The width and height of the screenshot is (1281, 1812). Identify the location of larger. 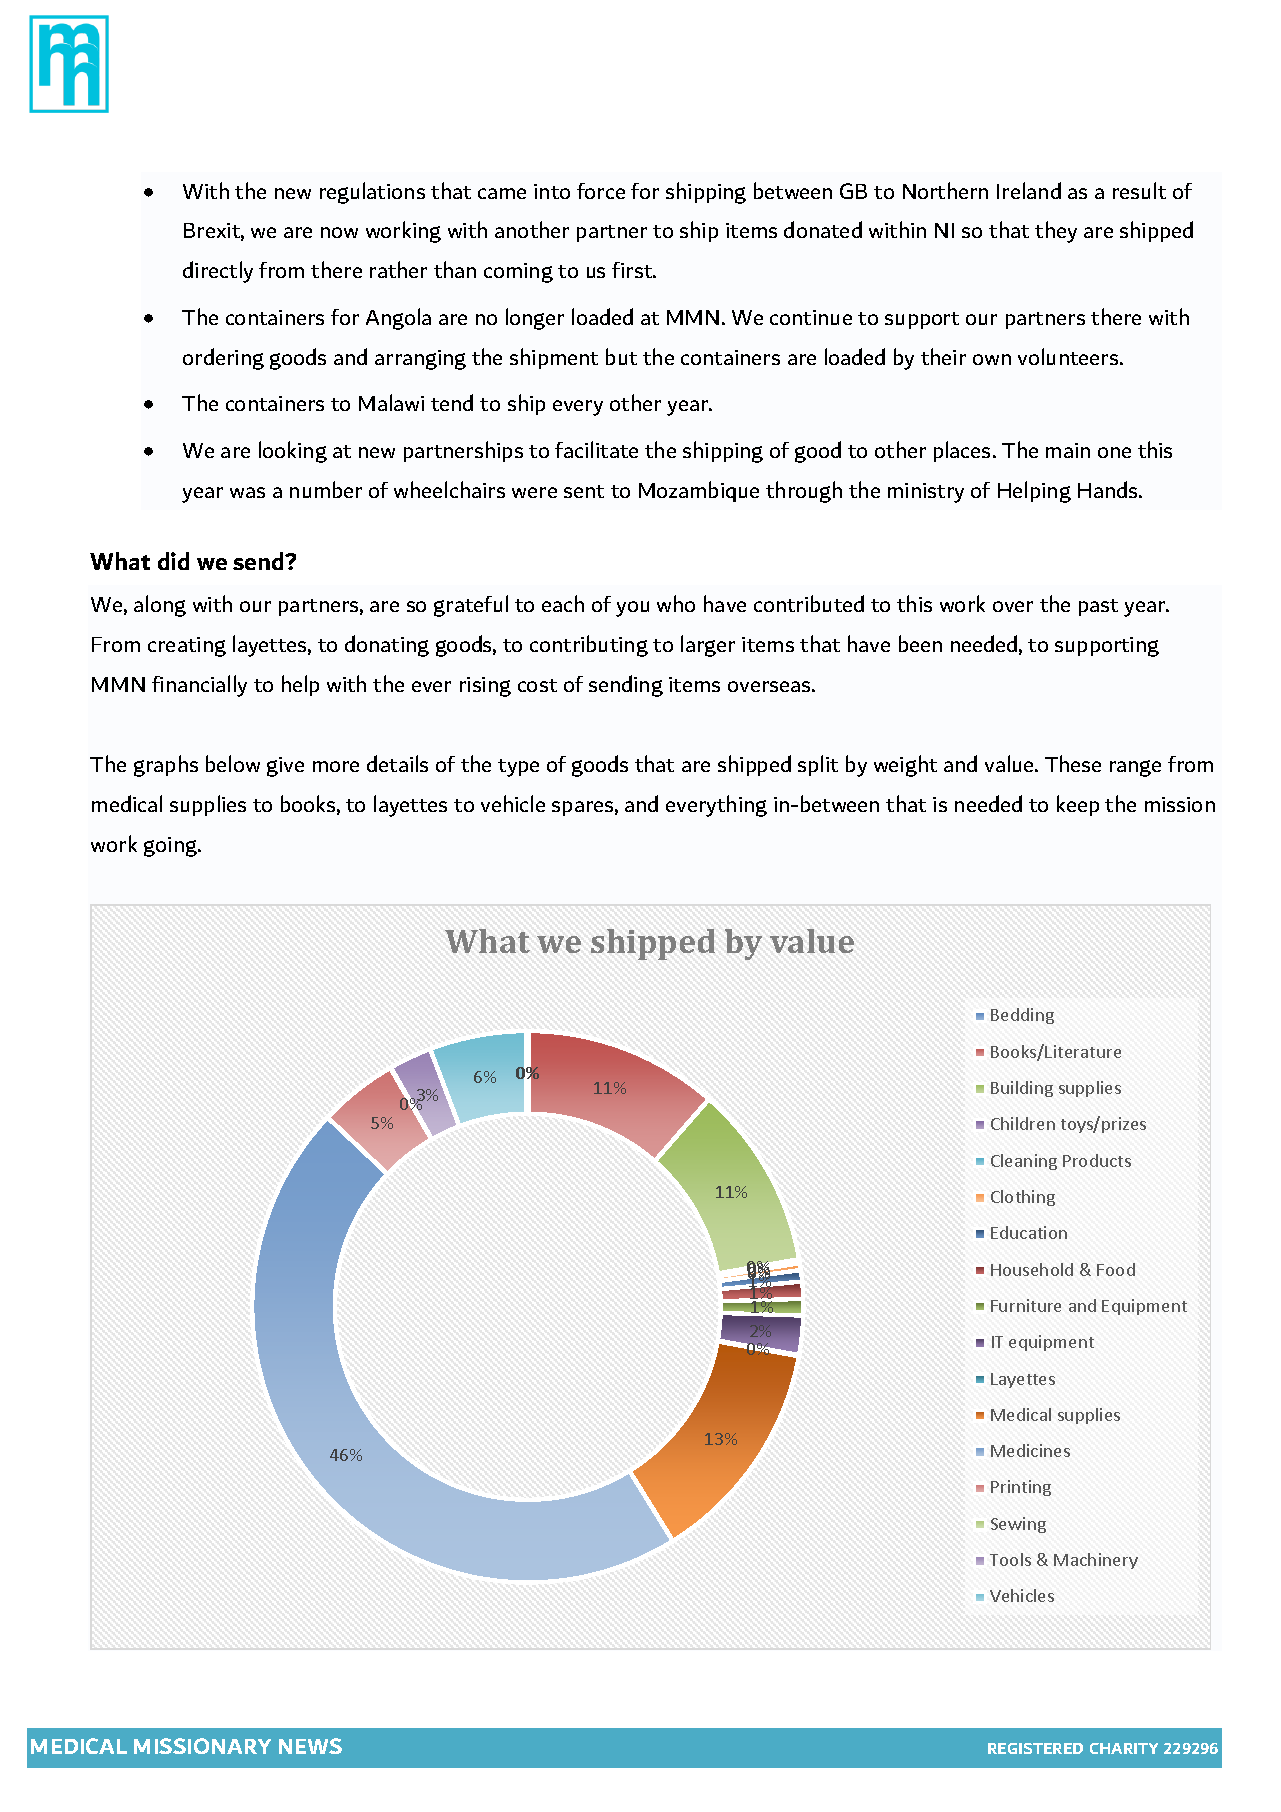
(708, 646).
